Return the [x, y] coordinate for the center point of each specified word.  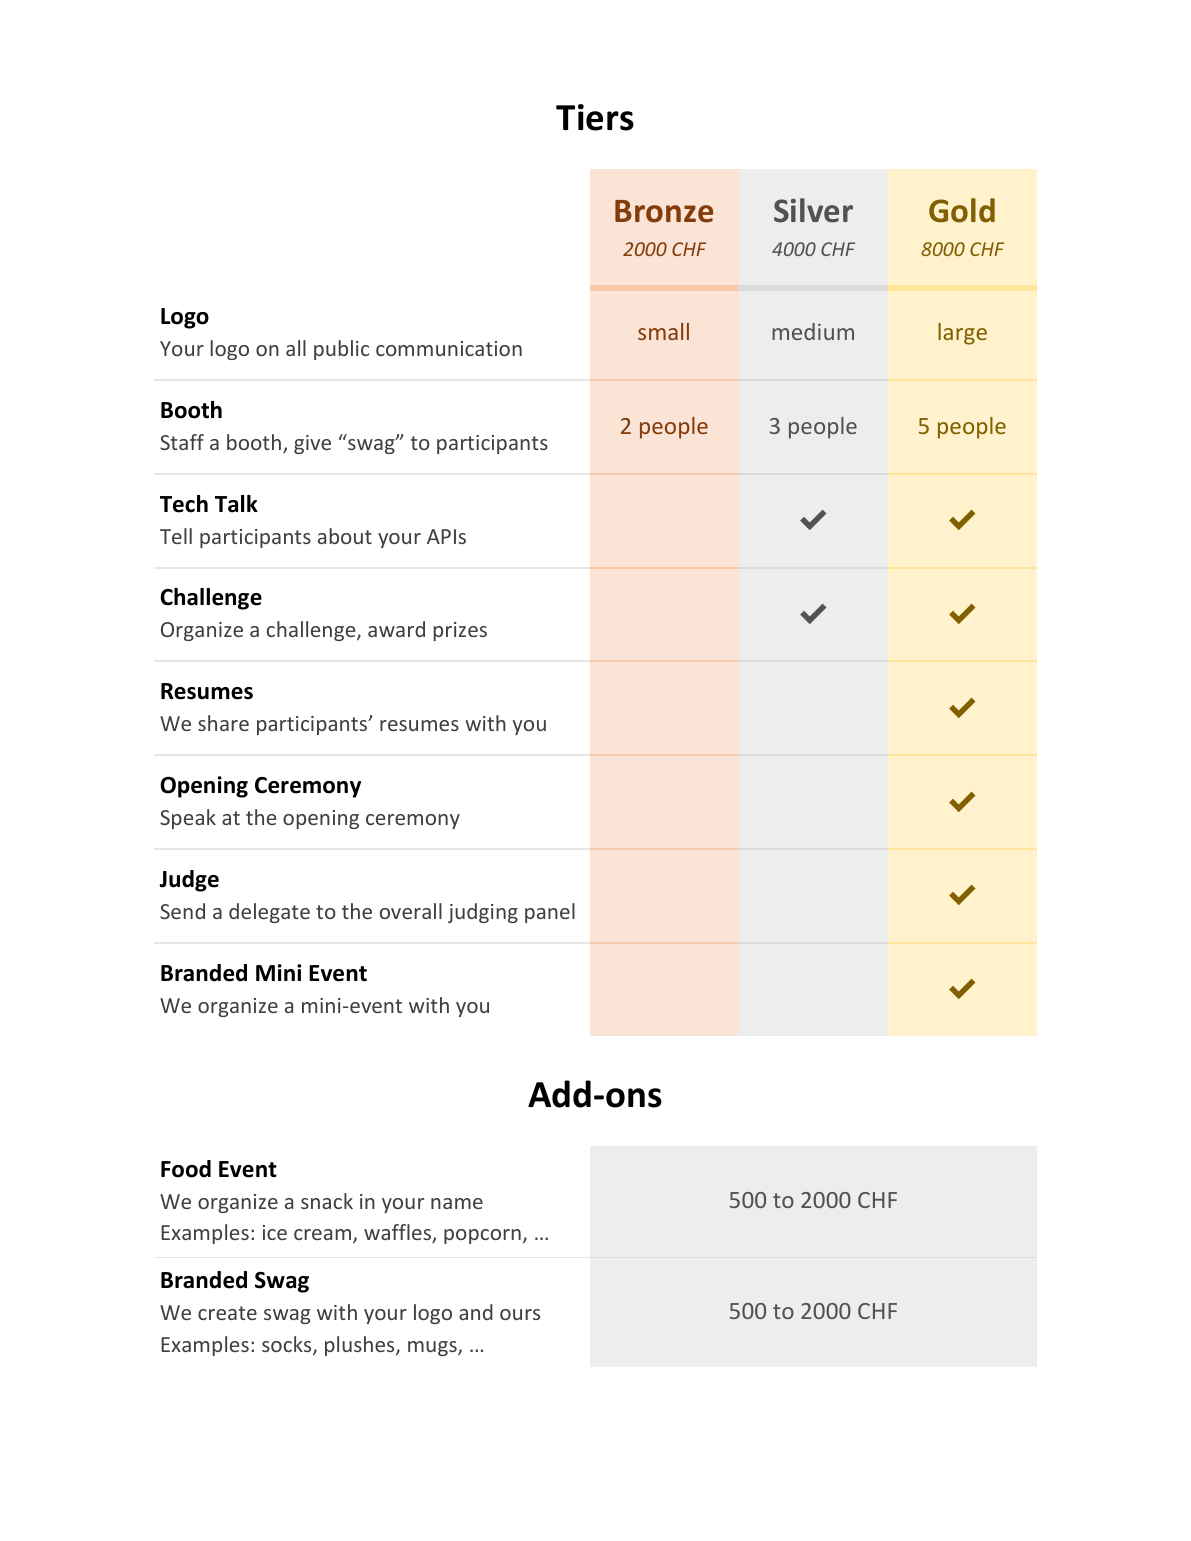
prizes [460, 631]
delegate [269, 913]
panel [550, 913]
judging [483, 913]
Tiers [595, 117]
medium [813, 331]
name [457, 1203]
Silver [813, 210]
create [227, 1313]
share [223, 723]
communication [449, 348]
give [312, 444]
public [341, 350]
